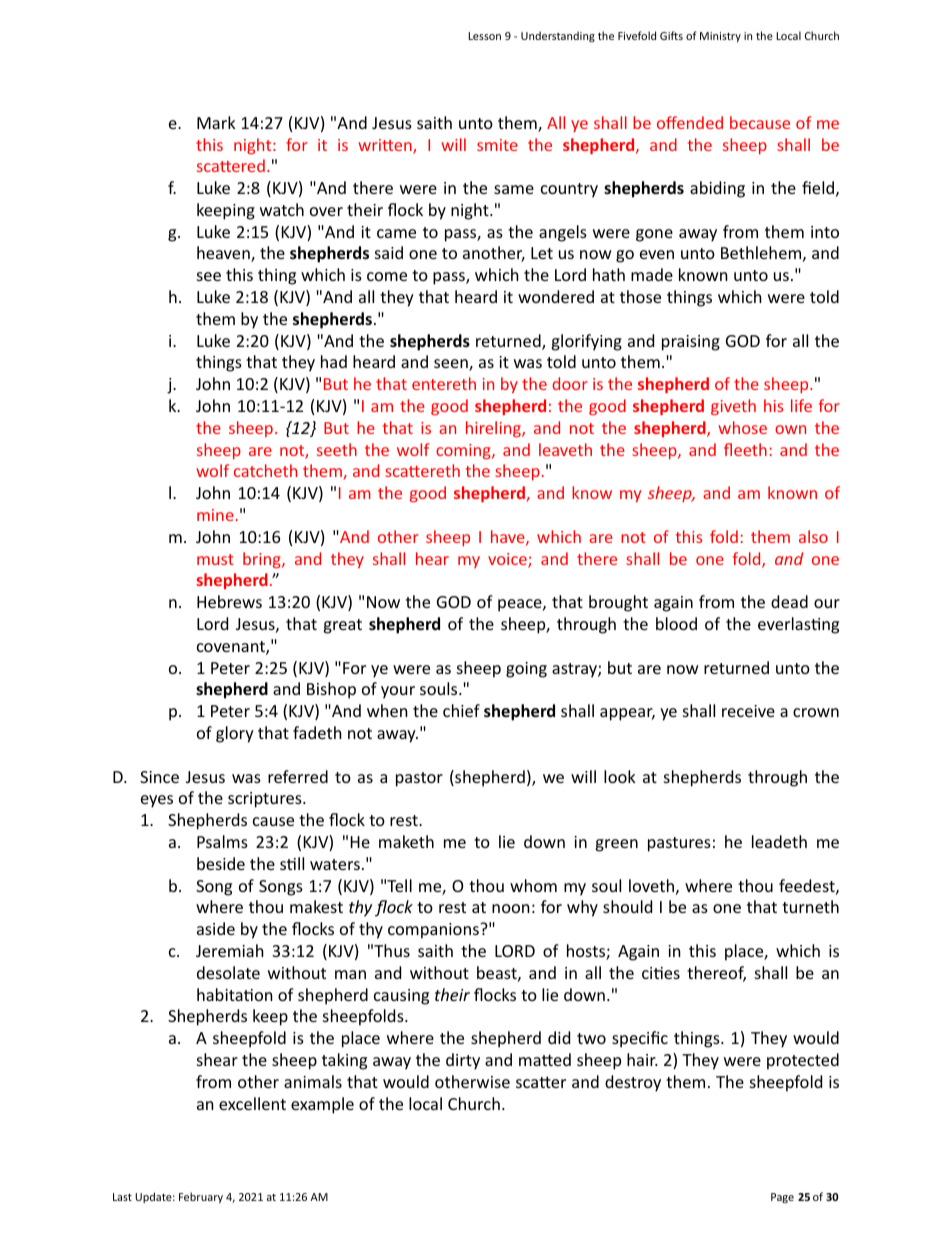 The height and width of the image is (1233, 952). Describe the element at coordinates (789, 601) in the image. I see `dead` at that location.
